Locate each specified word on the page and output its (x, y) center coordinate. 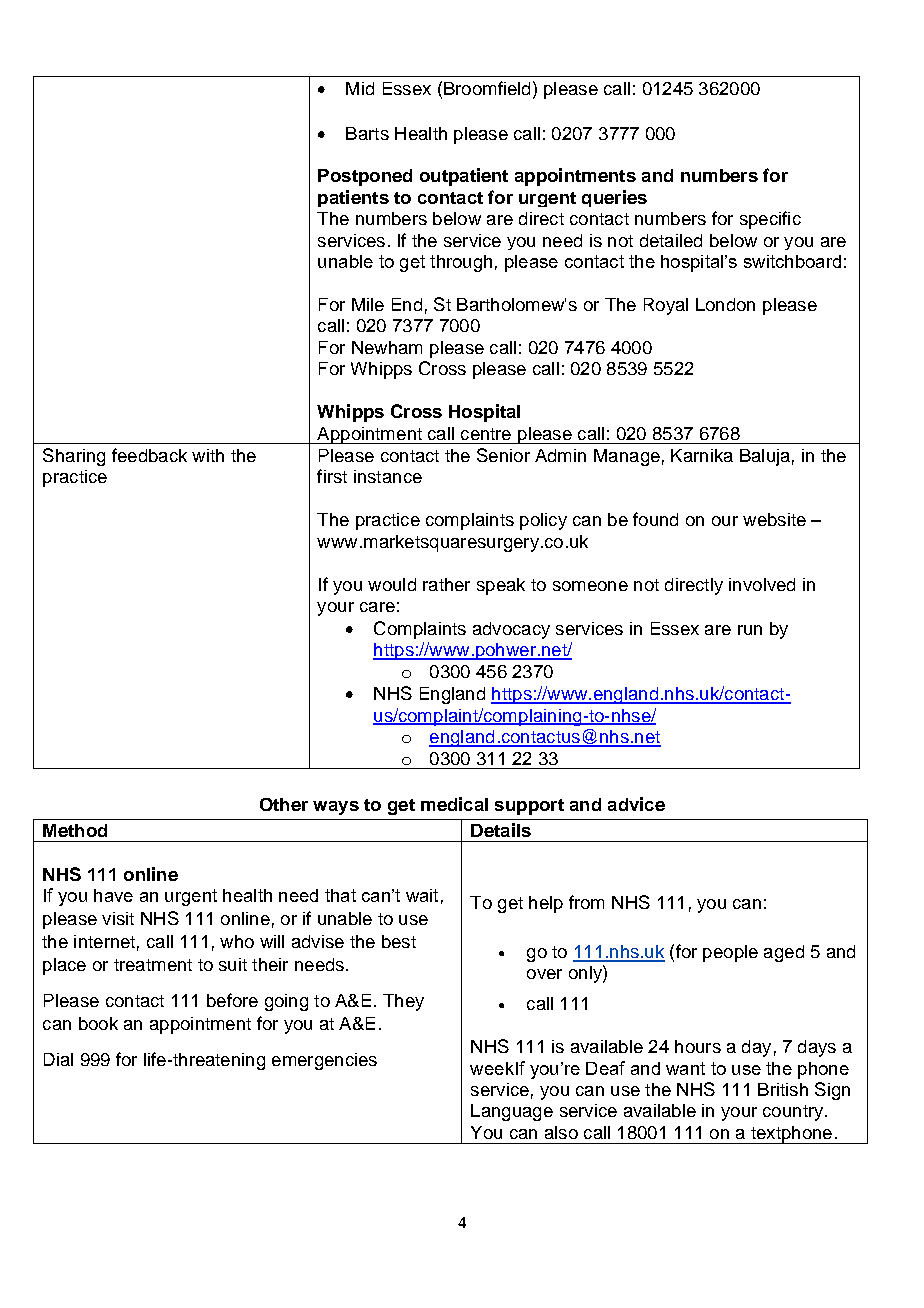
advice (636, 804)
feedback (149, 455)
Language (512, 1112)
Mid (360, 88)
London (725, 304)
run (750, 630)
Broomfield (487, 88)
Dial (58, 1059)
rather (446, 584)
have (113, 895)
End (407, 304)
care (377, 607)
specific (770, 220)
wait (422, 895)
